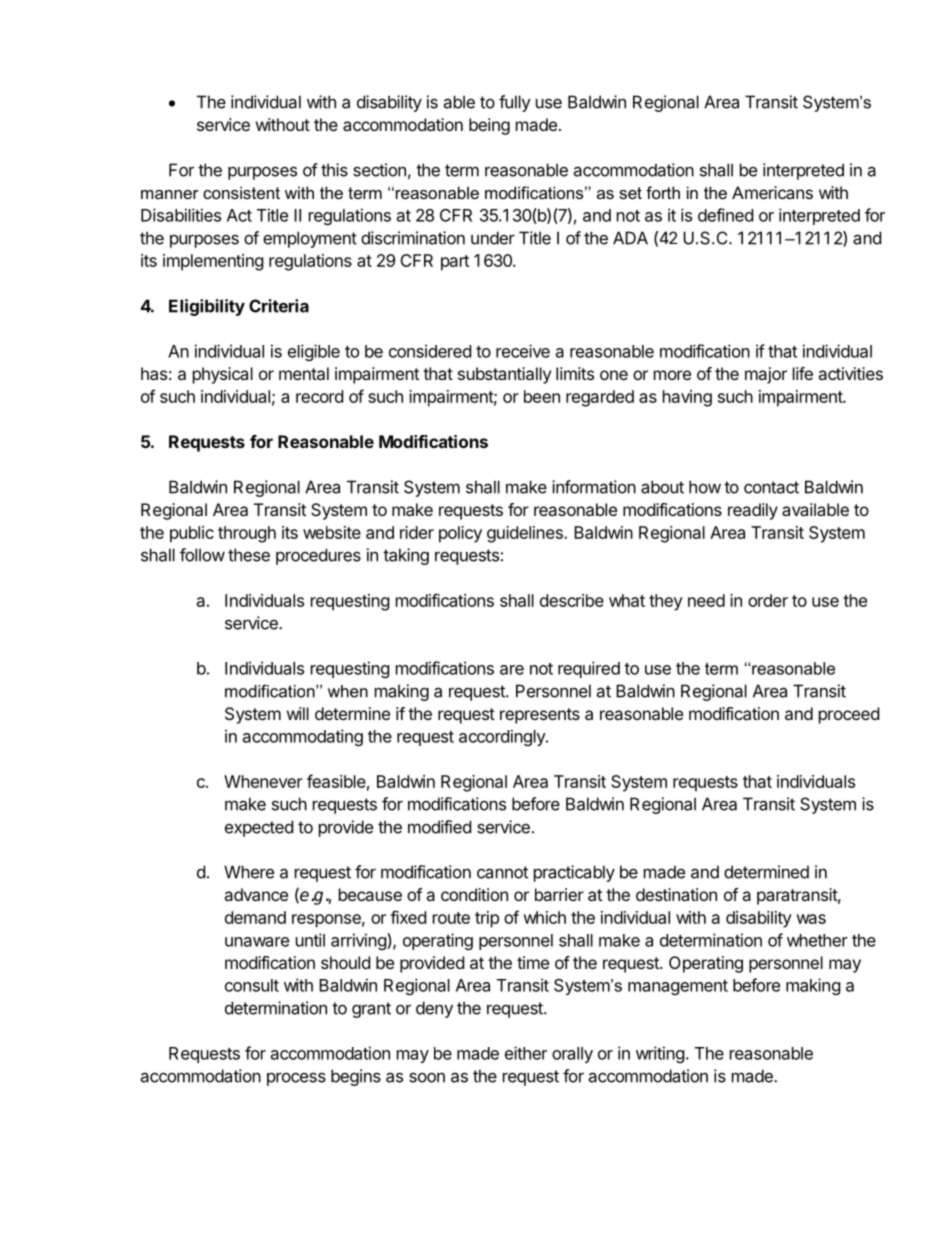 Image resolution: width=952 pixels, height=1233 pixels. I want to click on either, so click(526, 1053).
